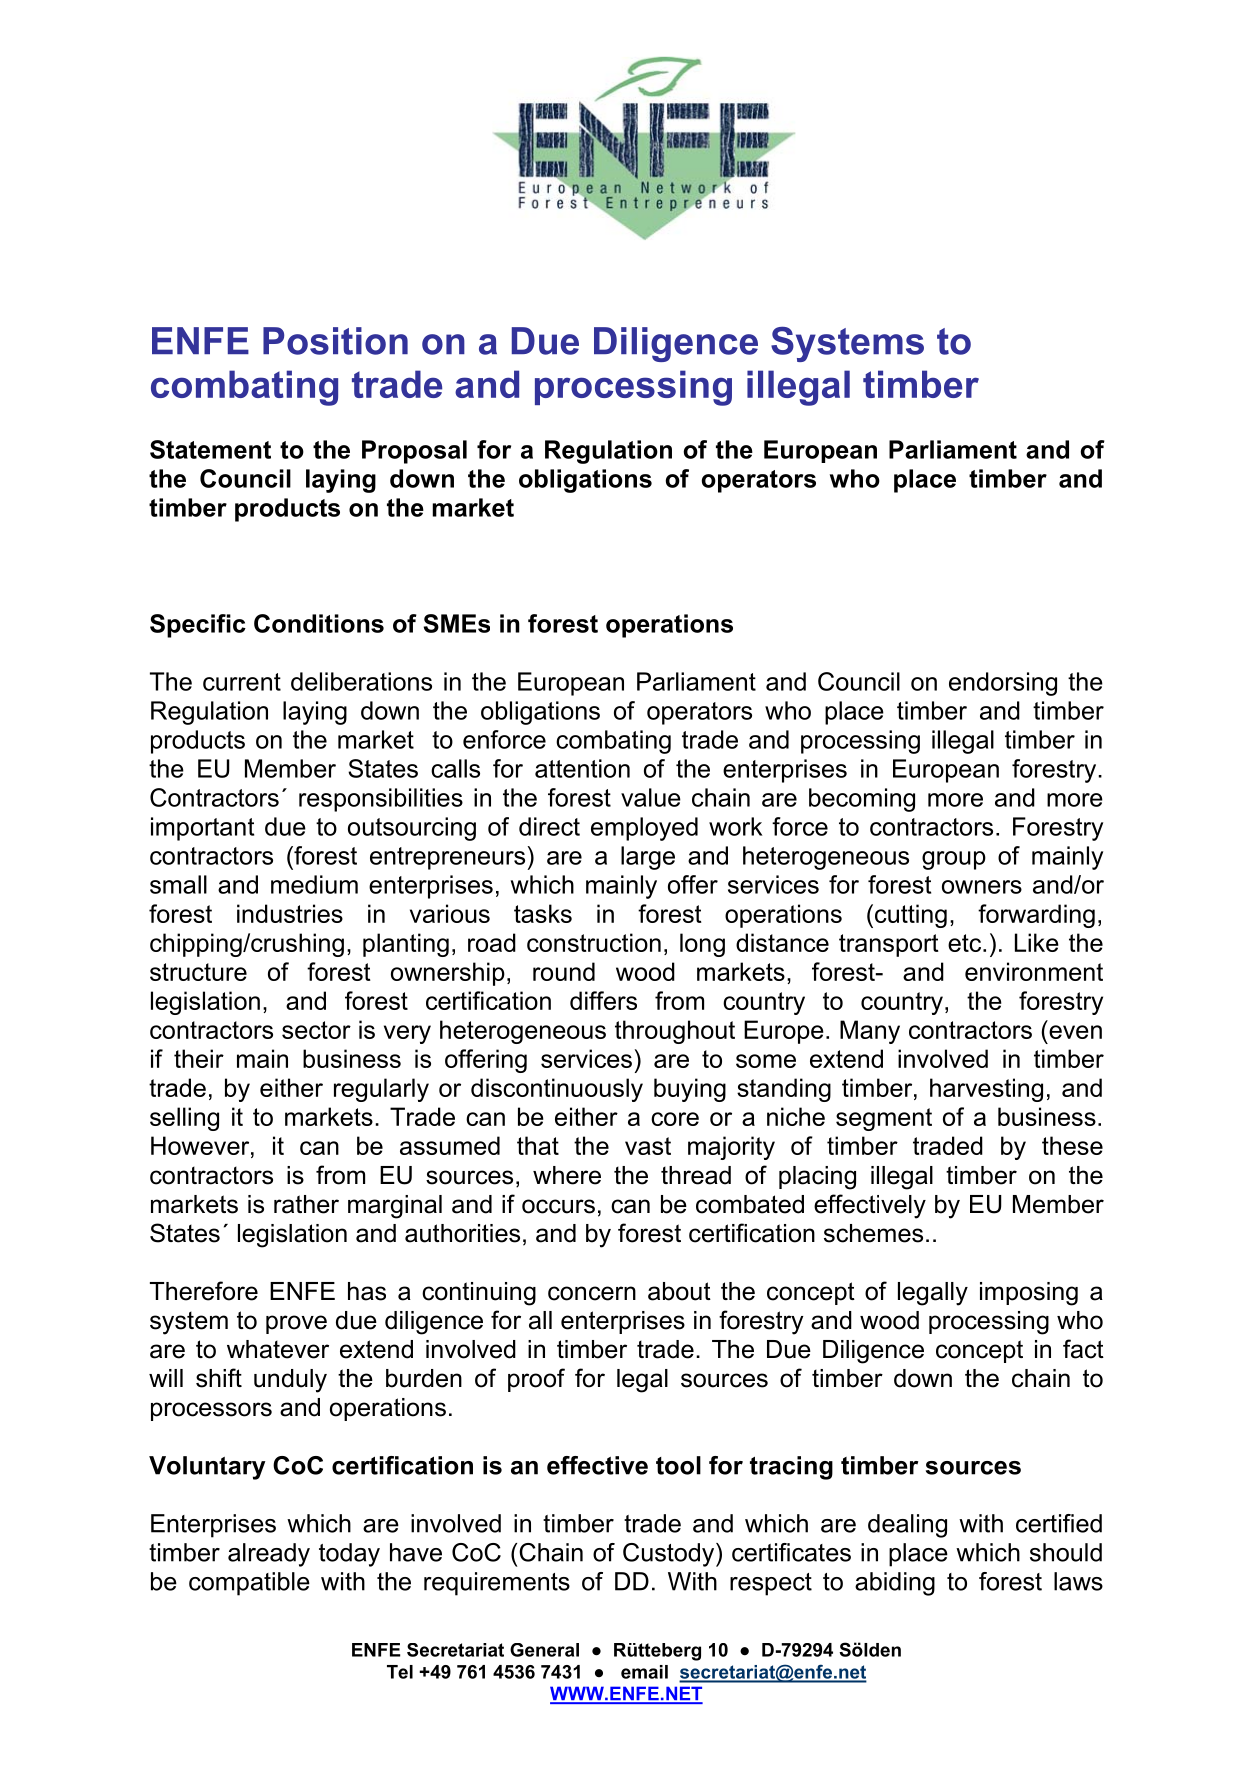 The height and width of the document is (1771, 1252). Describe the element at coordinates (335, 341) in the document. I see `Position` at that location.
